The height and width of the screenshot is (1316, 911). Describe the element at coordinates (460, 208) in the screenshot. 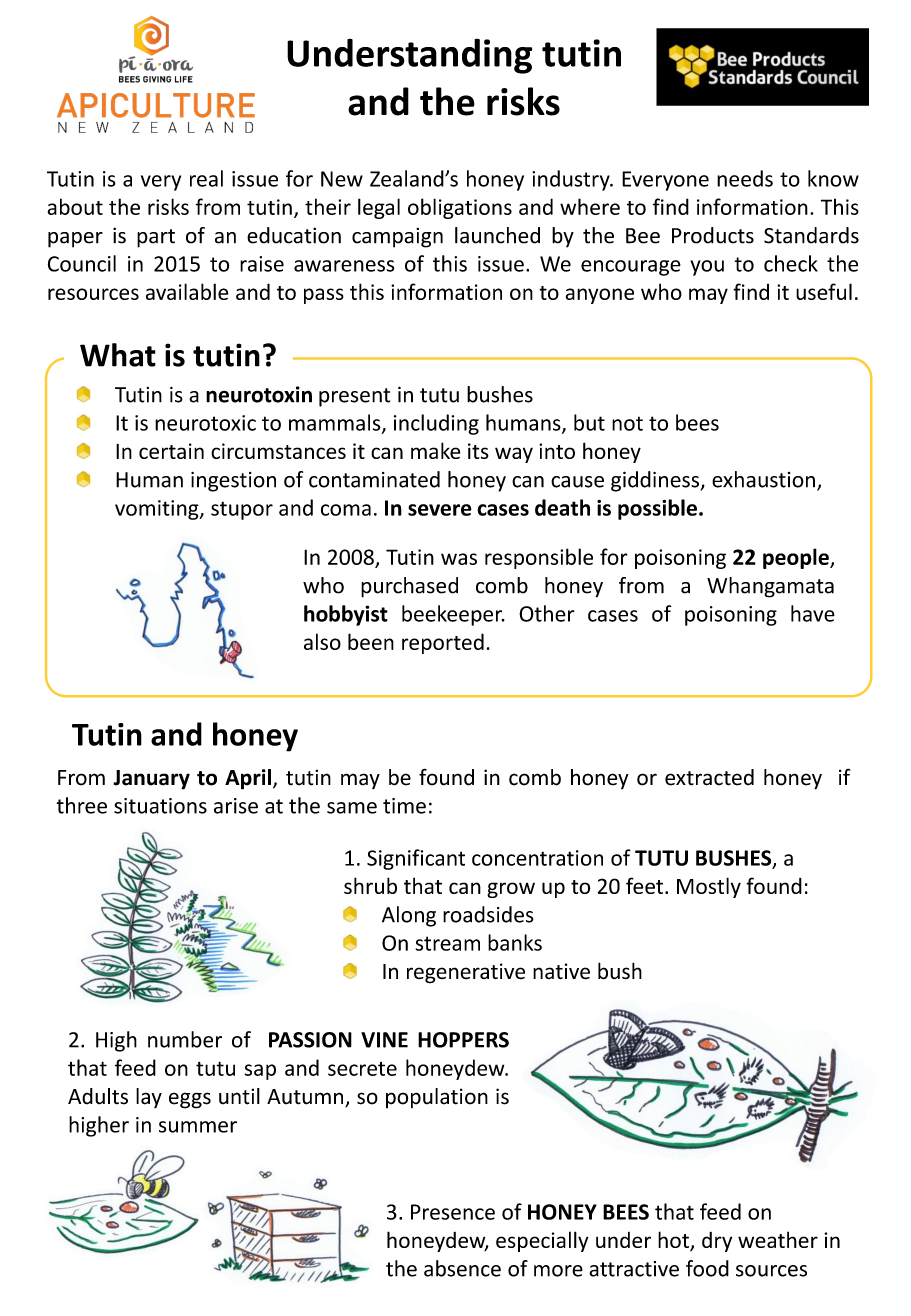

I see `obligations` at that location.
